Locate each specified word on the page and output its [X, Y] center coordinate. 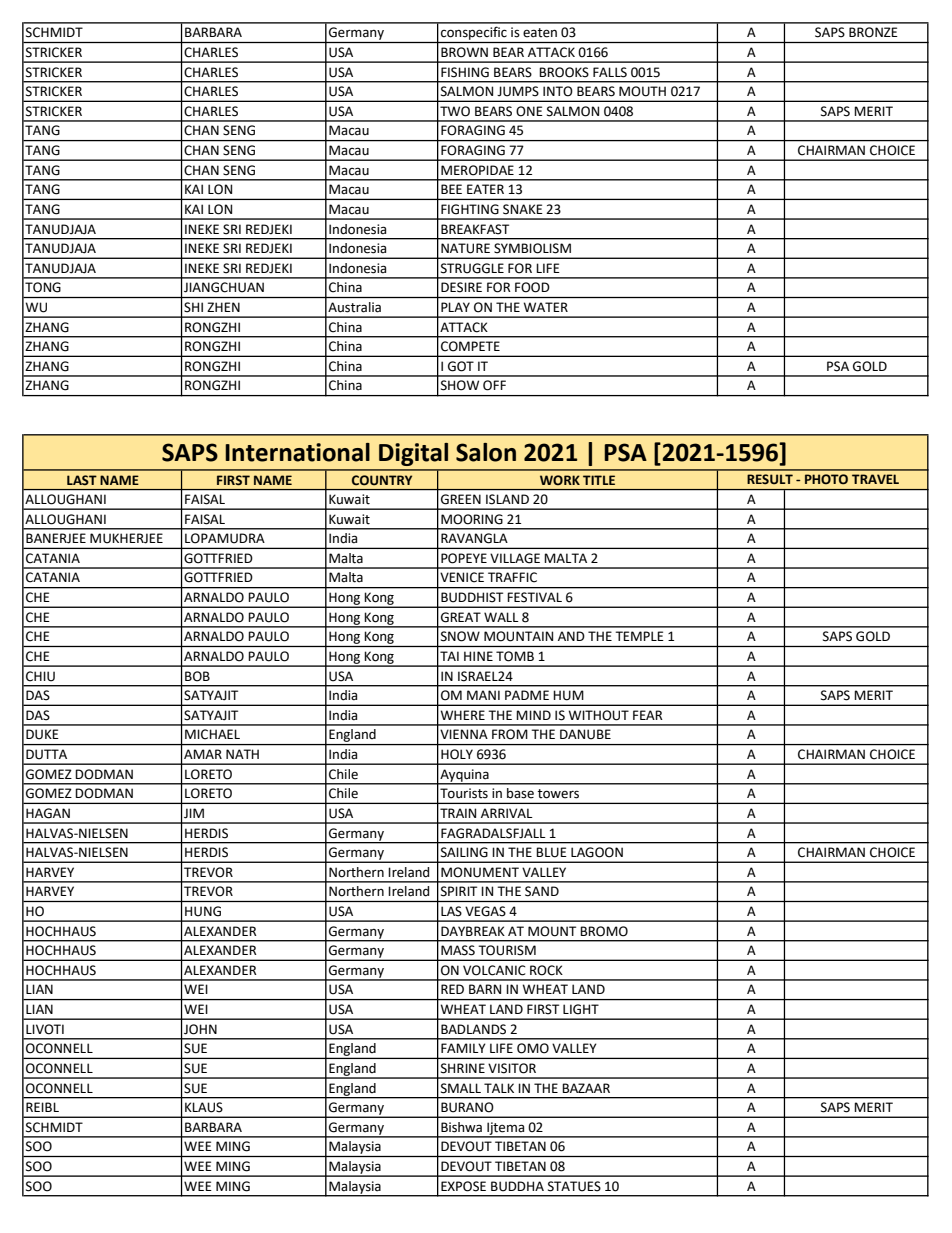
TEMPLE [639, 636]
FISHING [465, 72]
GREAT [461, 617]
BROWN [464, 52]
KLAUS [204, 1107]
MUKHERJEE [126, 538]
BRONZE [873, 32]
